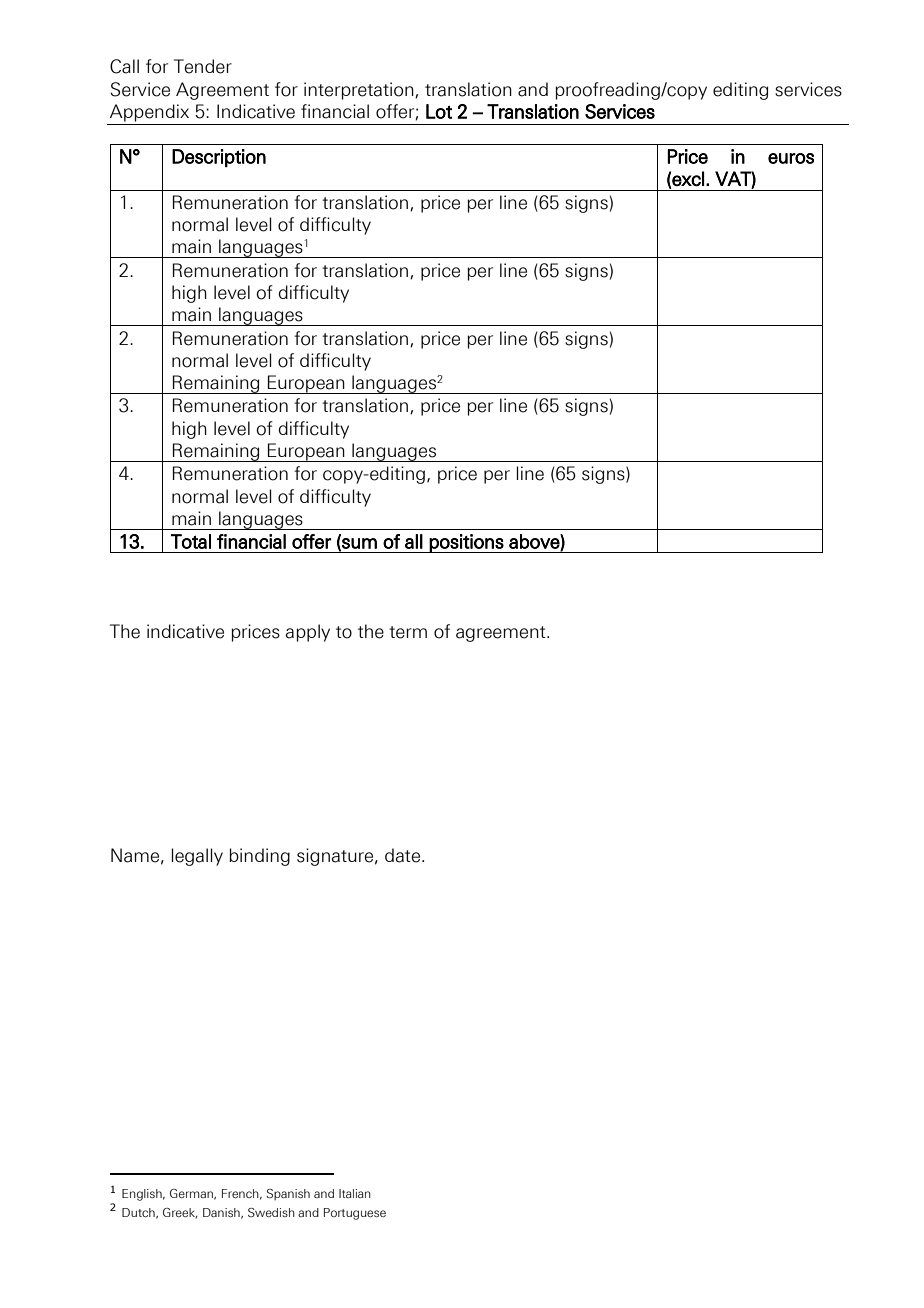 The height and width of the screenshot is (1308, 924). Describe the element at coordinates (355, 1193) in the screenshot. I see `Italian` at that location.
